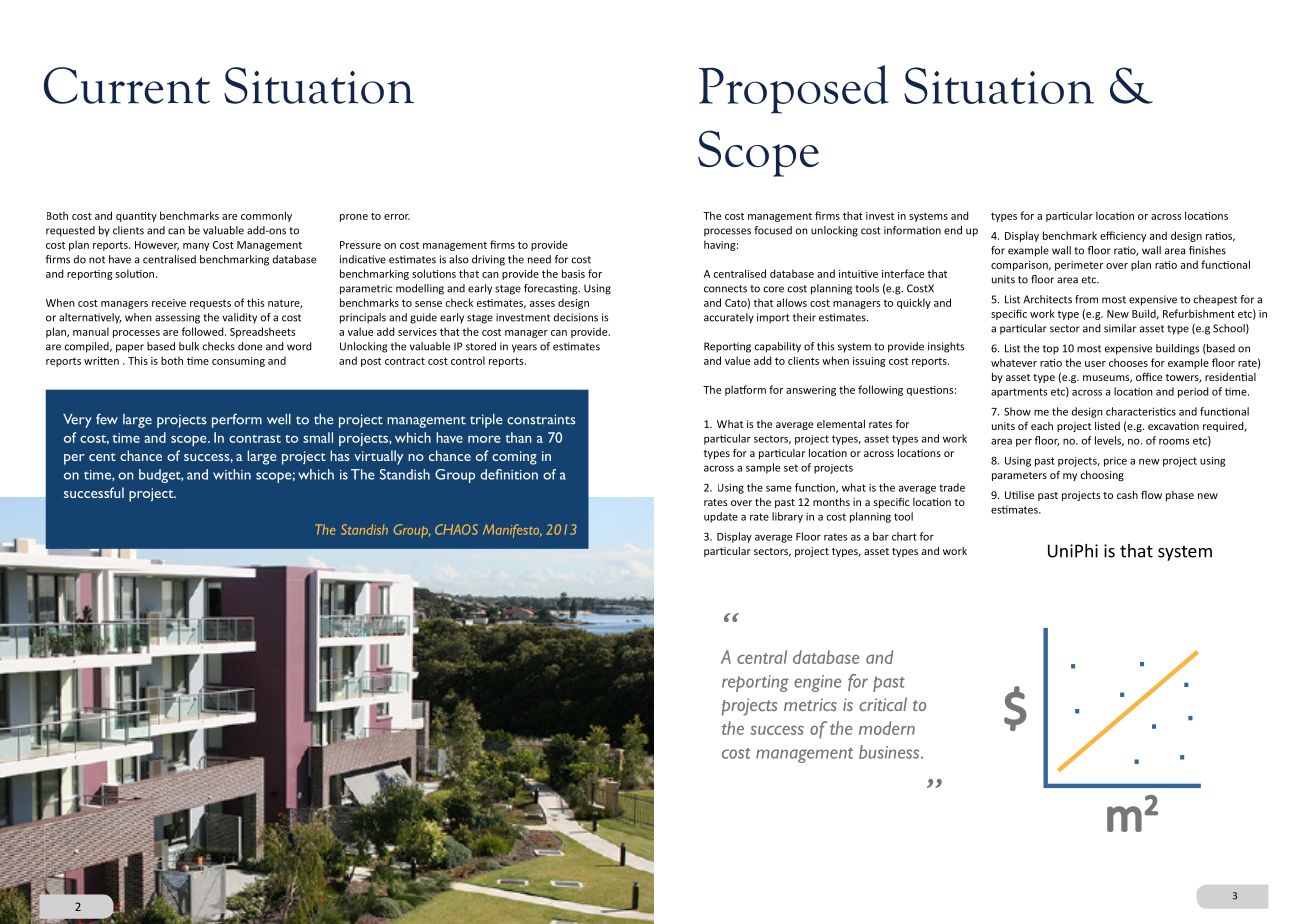  I want to click on metrics, so click(810, 704).
